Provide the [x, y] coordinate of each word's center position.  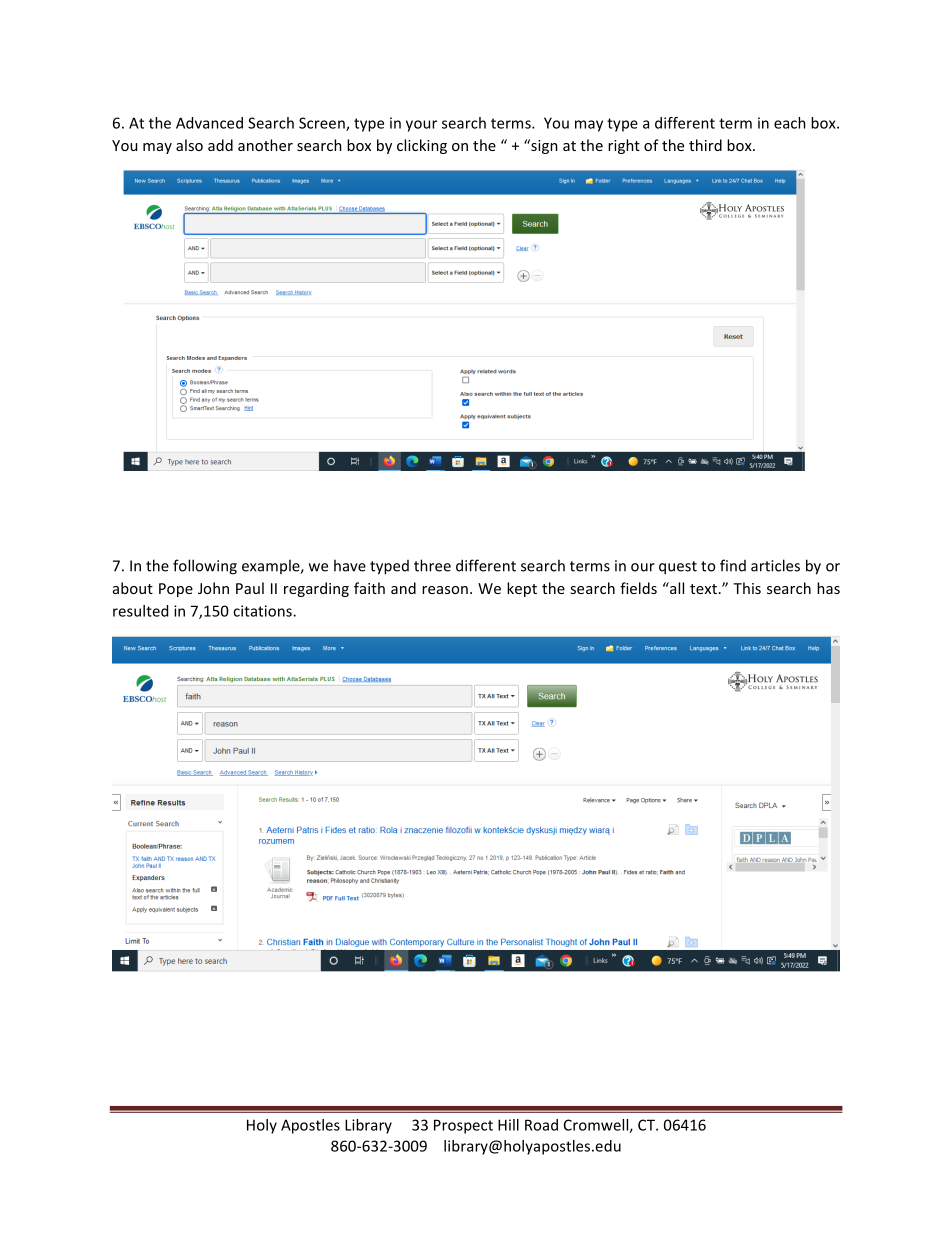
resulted [140, 611]
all [676, 588]
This [747, 588]
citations [263, 611]
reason [445, 590]
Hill [508, 1125]
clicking [422, 146]
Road [541, 1125]
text [703, 589]
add [220, 145]
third [705, 145]
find [733, 565]
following [205, 567]
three [432, 565]
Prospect [463, 1126]
